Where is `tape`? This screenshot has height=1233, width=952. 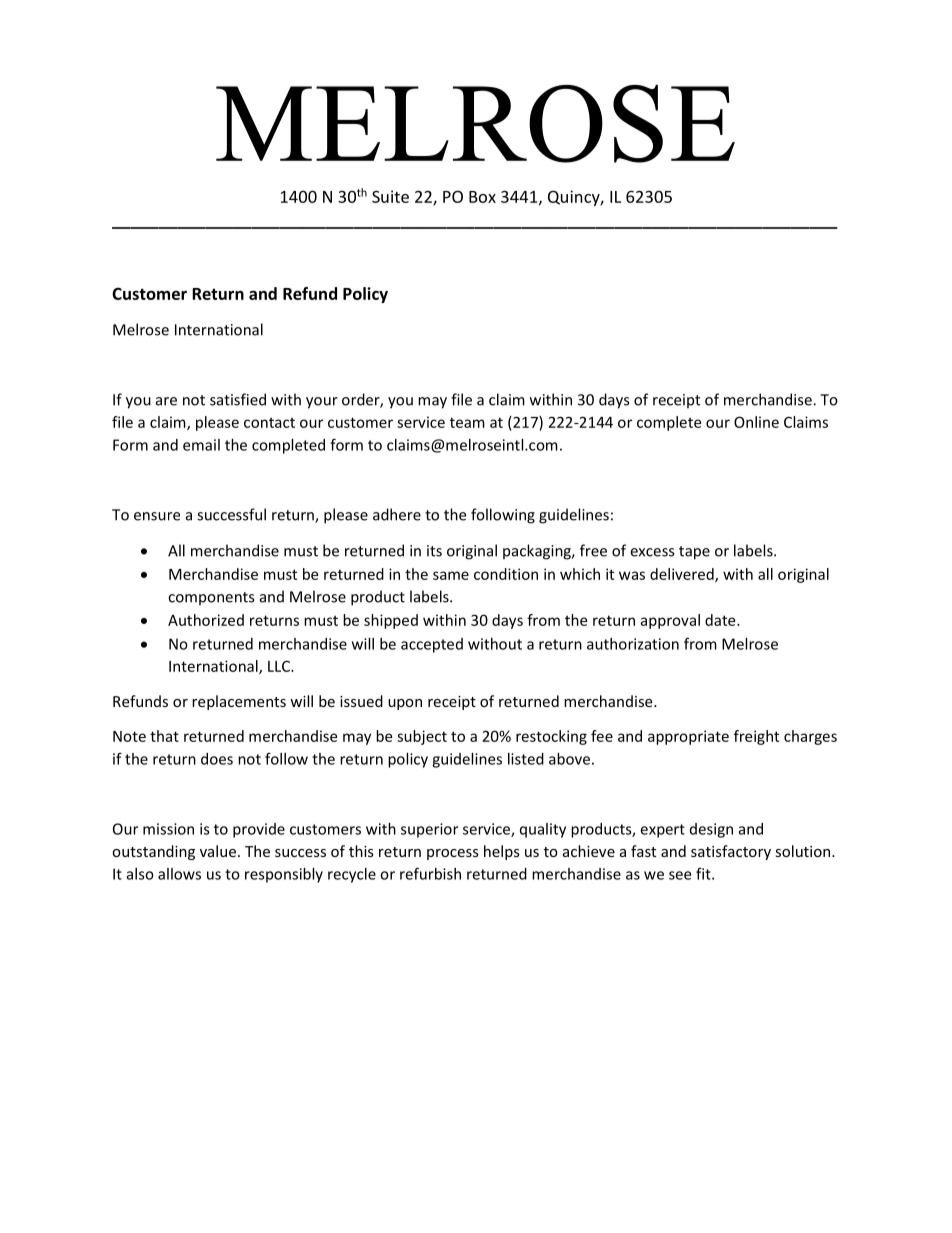
tape is located at coordinates (694, 553).
